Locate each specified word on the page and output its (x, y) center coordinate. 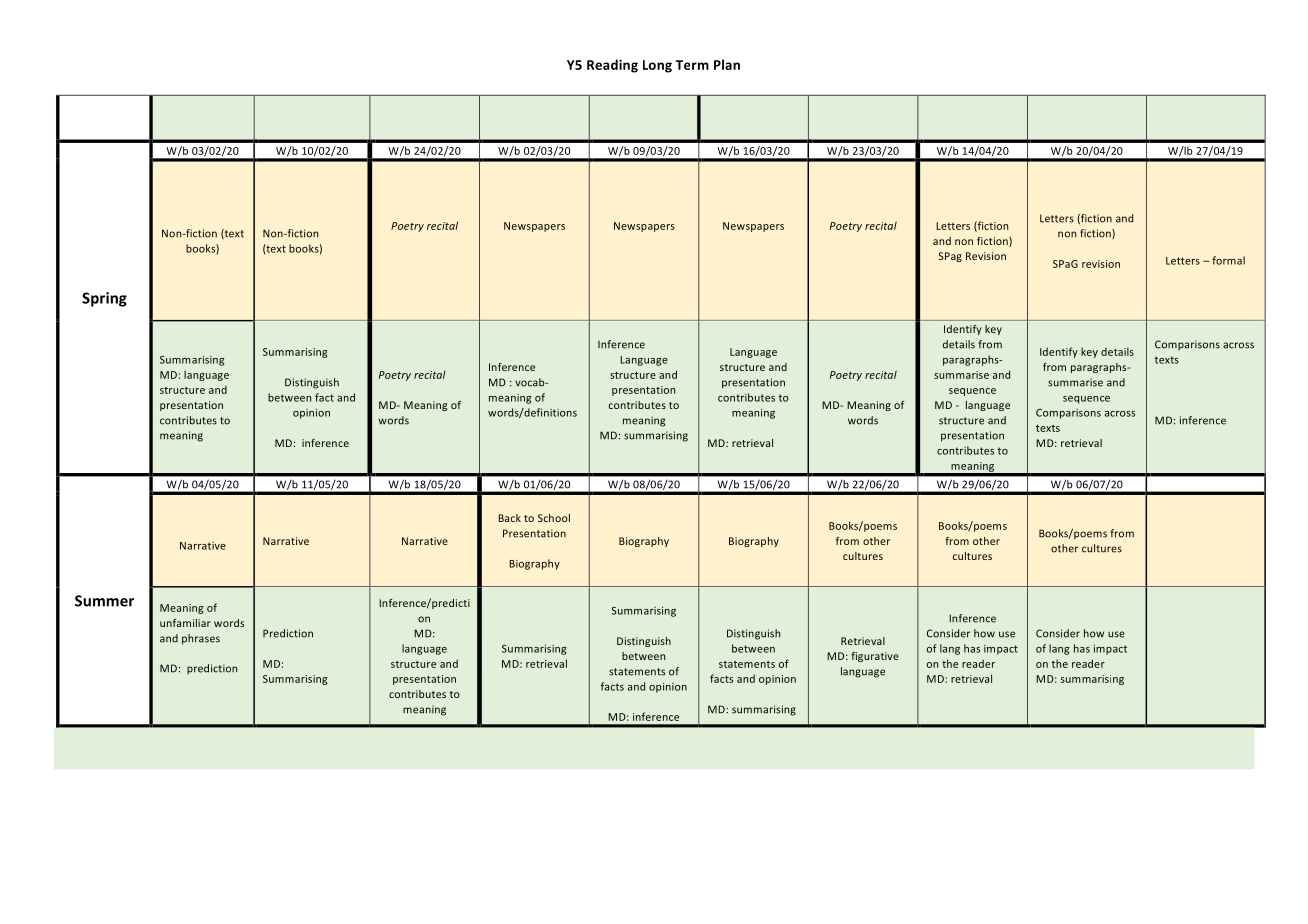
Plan (727, 64)
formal (1228, 260)
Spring (104, 299)
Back (509, 518)
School (554, 518)
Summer (104, 601)
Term (692, 65)
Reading (612, 66)
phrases (201, 639)
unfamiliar (185, 623)
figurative (875, 657)
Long (657, 66)
